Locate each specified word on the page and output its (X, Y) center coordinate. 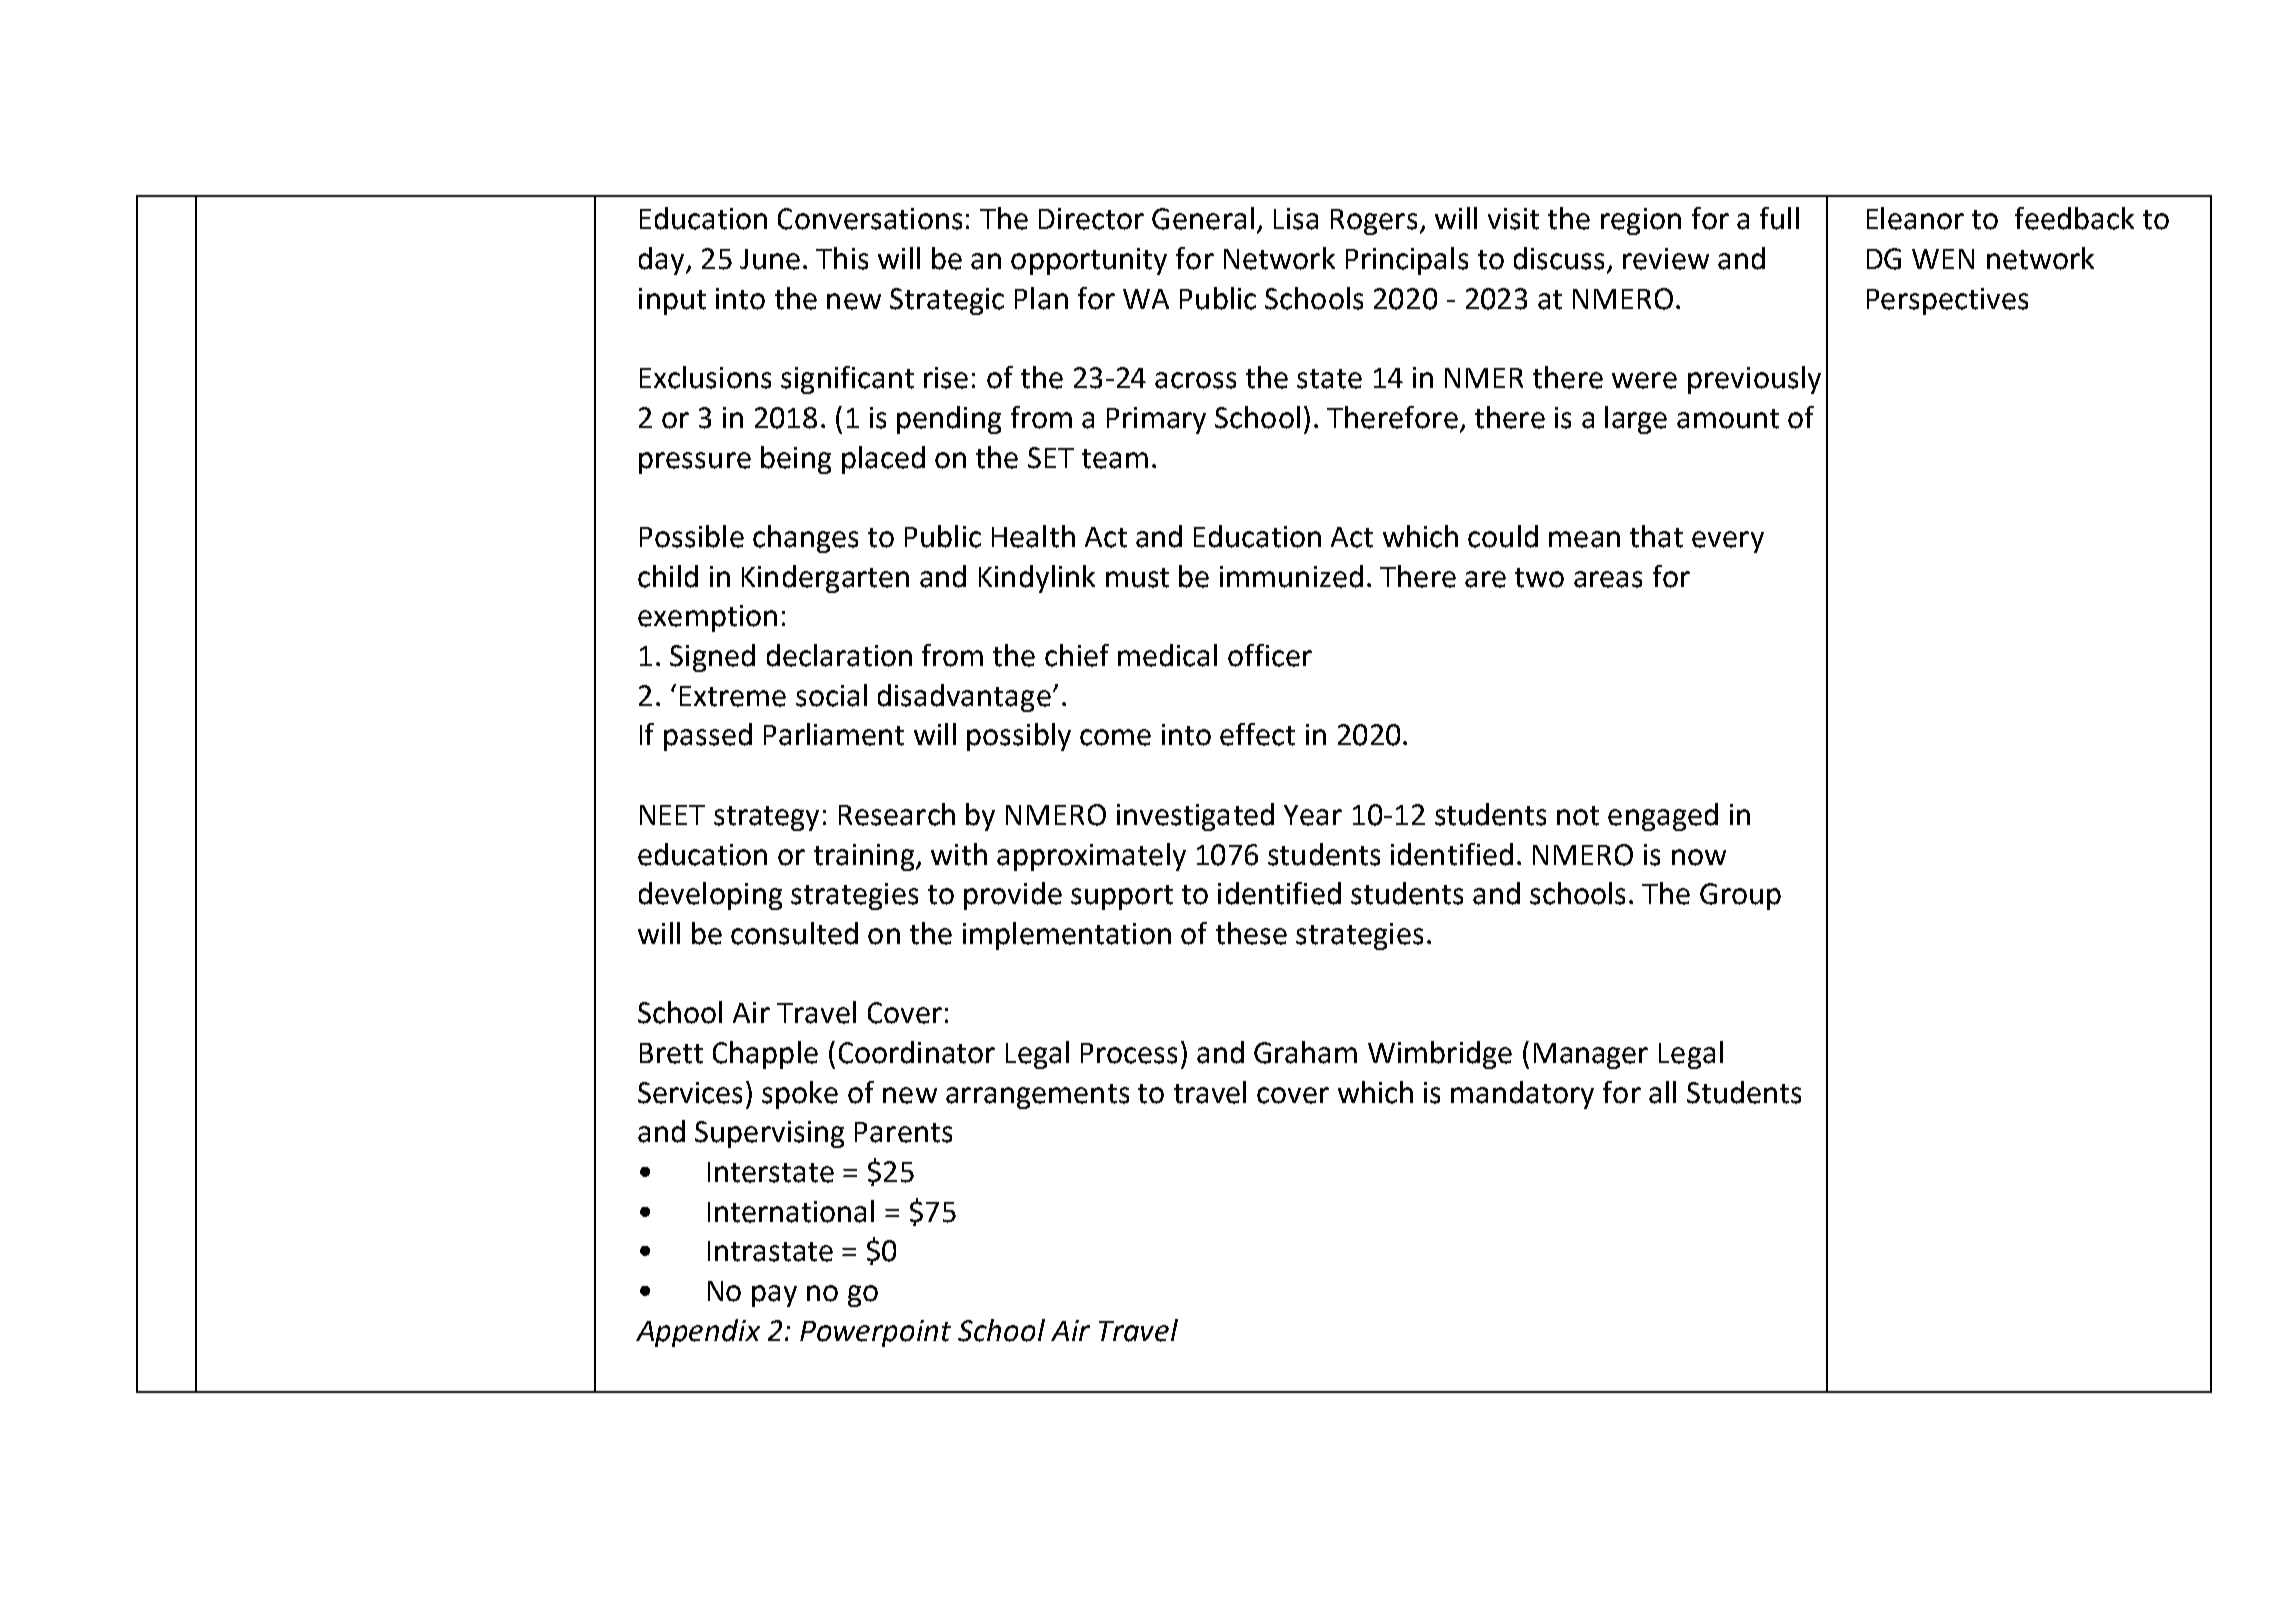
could (1503, 536)
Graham (1305, 1052)
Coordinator (917, 1052)
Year (1313, 815)
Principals (1407, 261)
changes (805, 539)
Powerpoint (875, 1333)
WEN (1943, 259)
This (842, 258)
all (1662, 1092)
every (1728, 542)
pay (774, 1296)
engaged (1663, 817)
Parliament (834, 734)
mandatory (1522, 1095)
